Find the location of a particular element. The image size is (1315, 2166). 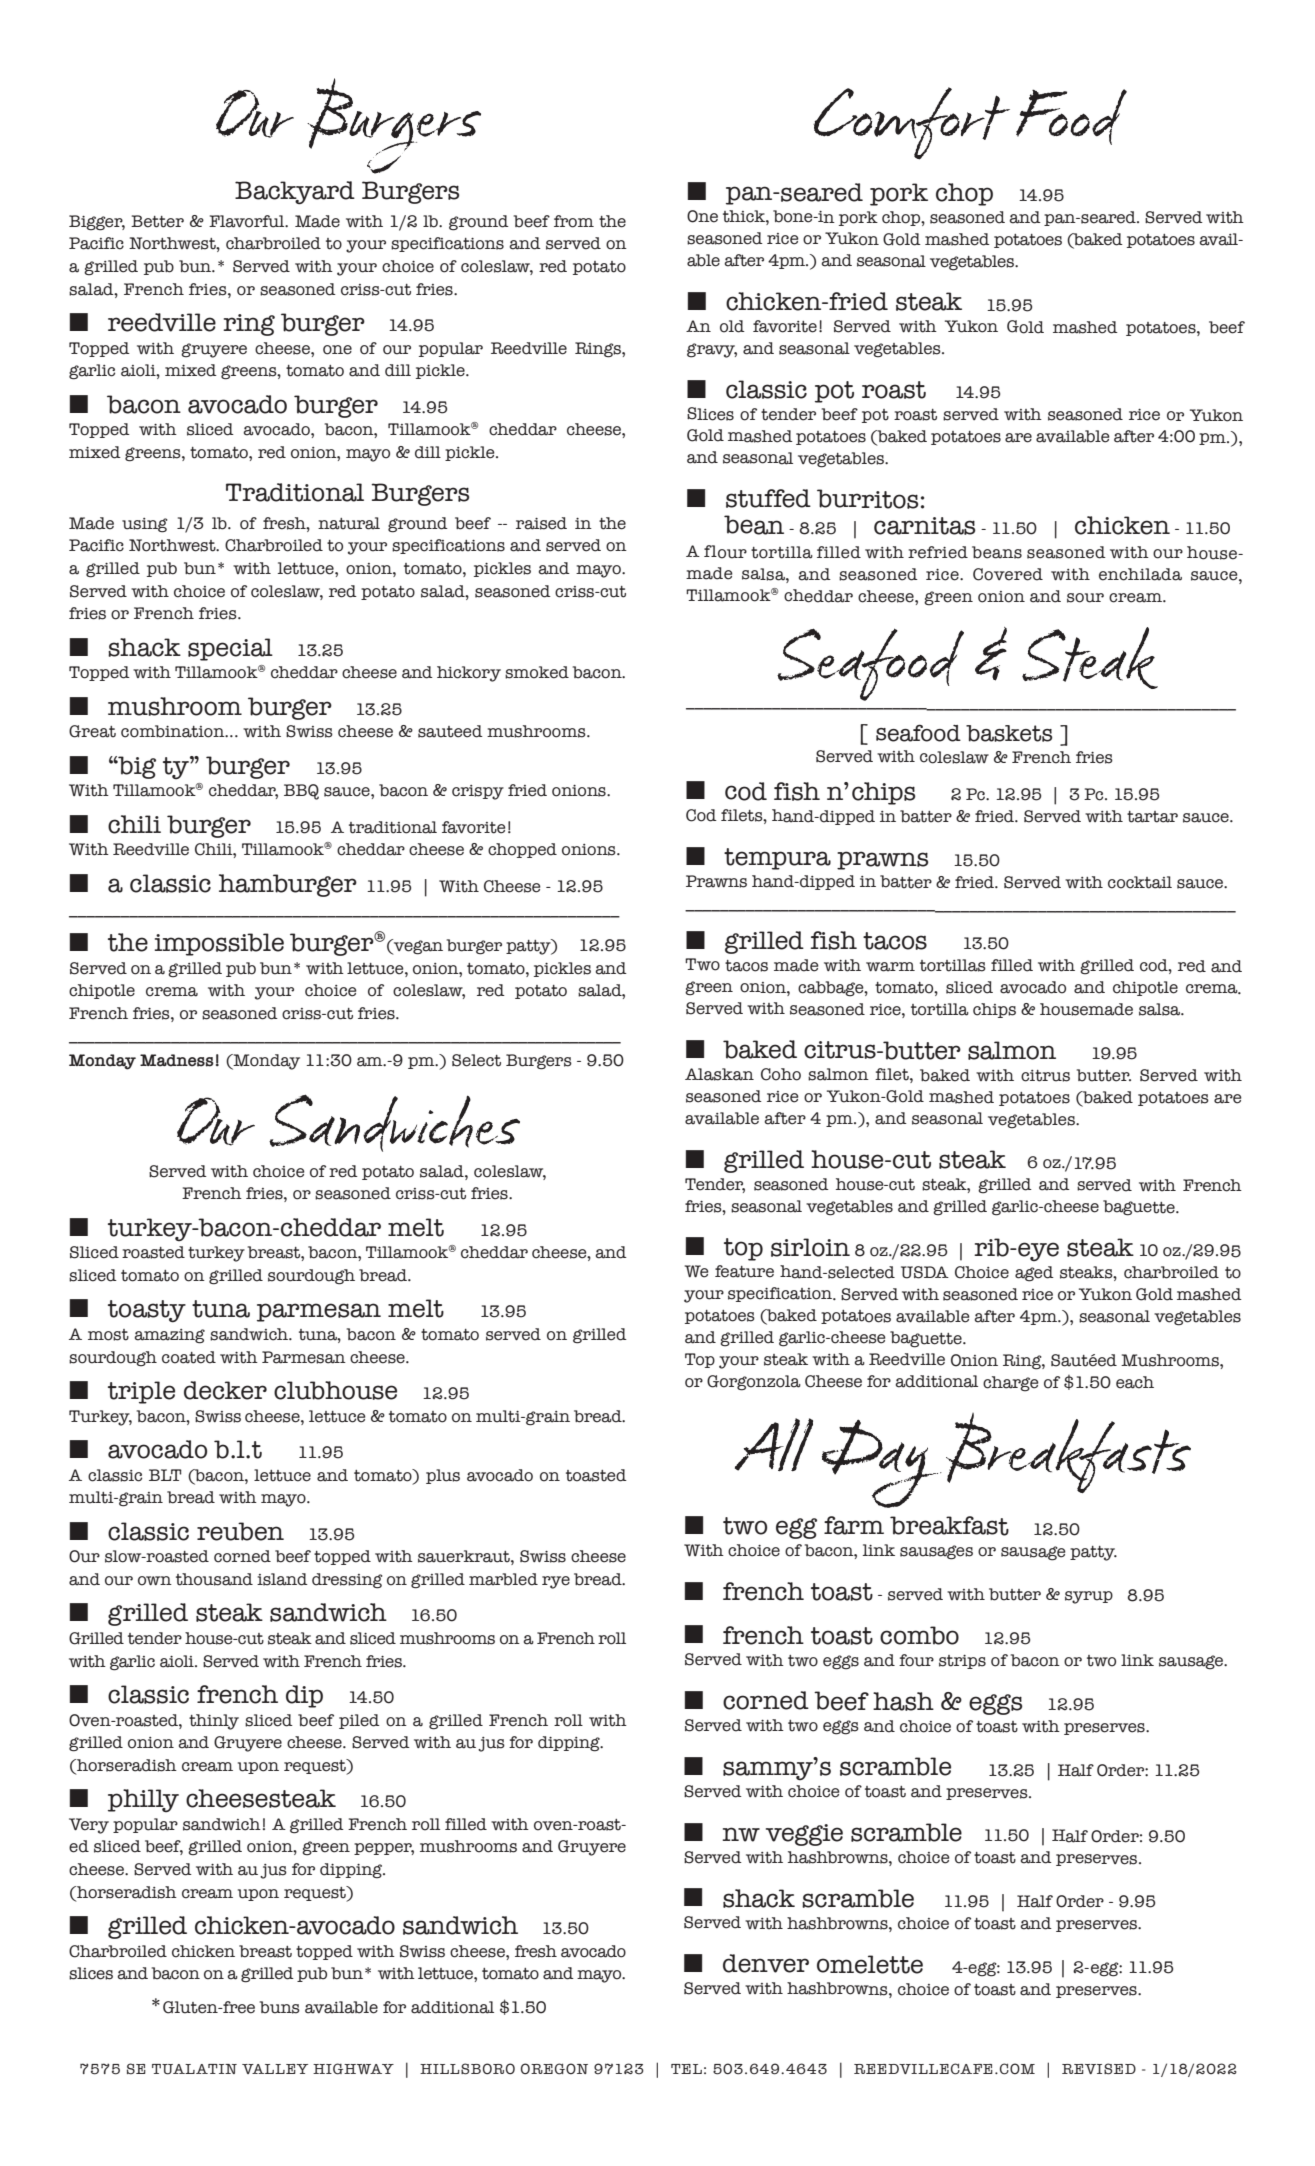

combination is located at coordinates (174, 731).
